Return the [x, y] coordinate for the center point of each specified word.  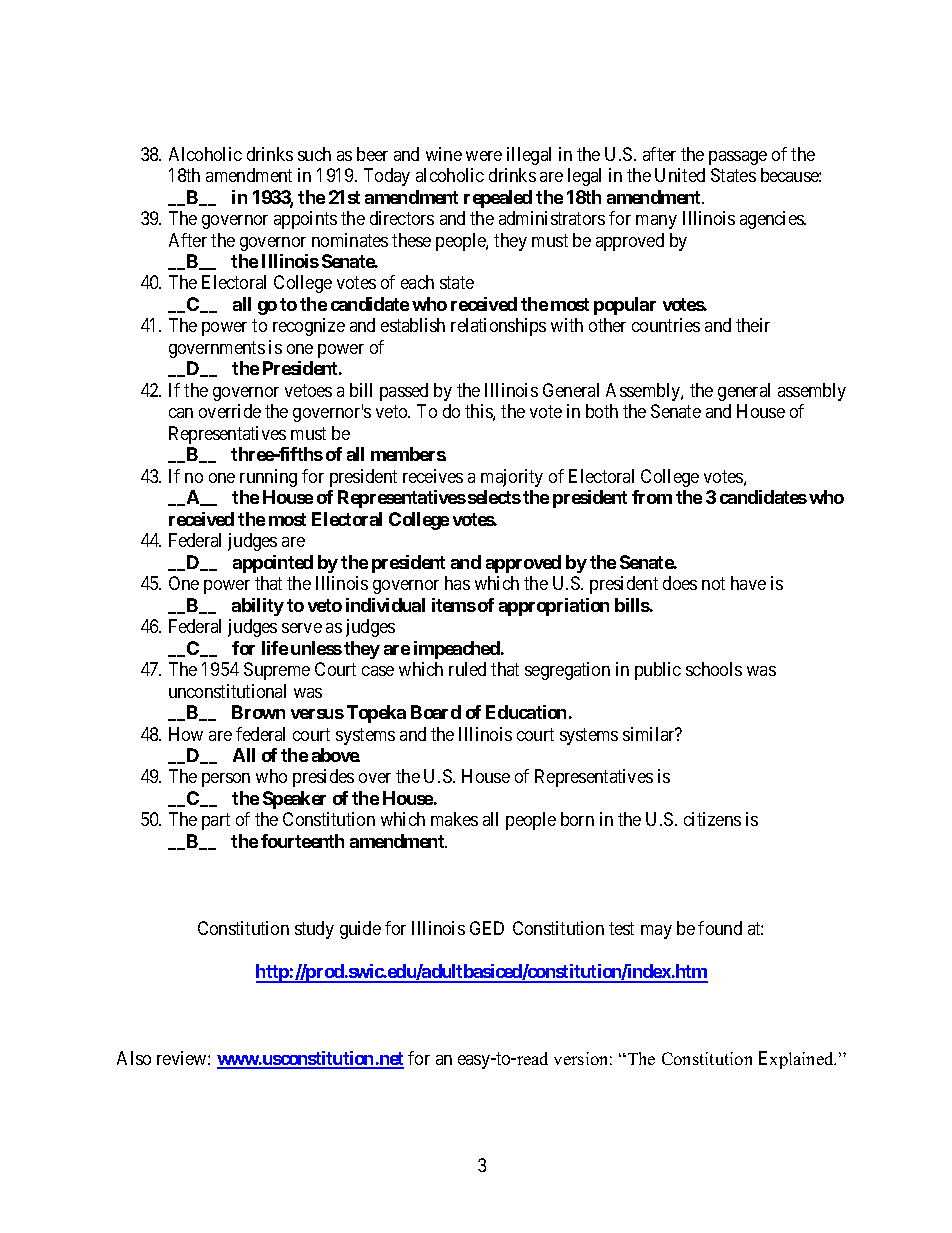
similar [650, 734]
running [268, 478]
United [680, 175]
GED [487, 928]
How [186, 734]
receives [433, 476]
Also [134, 1058]
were [484, 156]
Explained [797, 1060]
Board [436, 712]
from [652, 497]
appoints [305, 220]
